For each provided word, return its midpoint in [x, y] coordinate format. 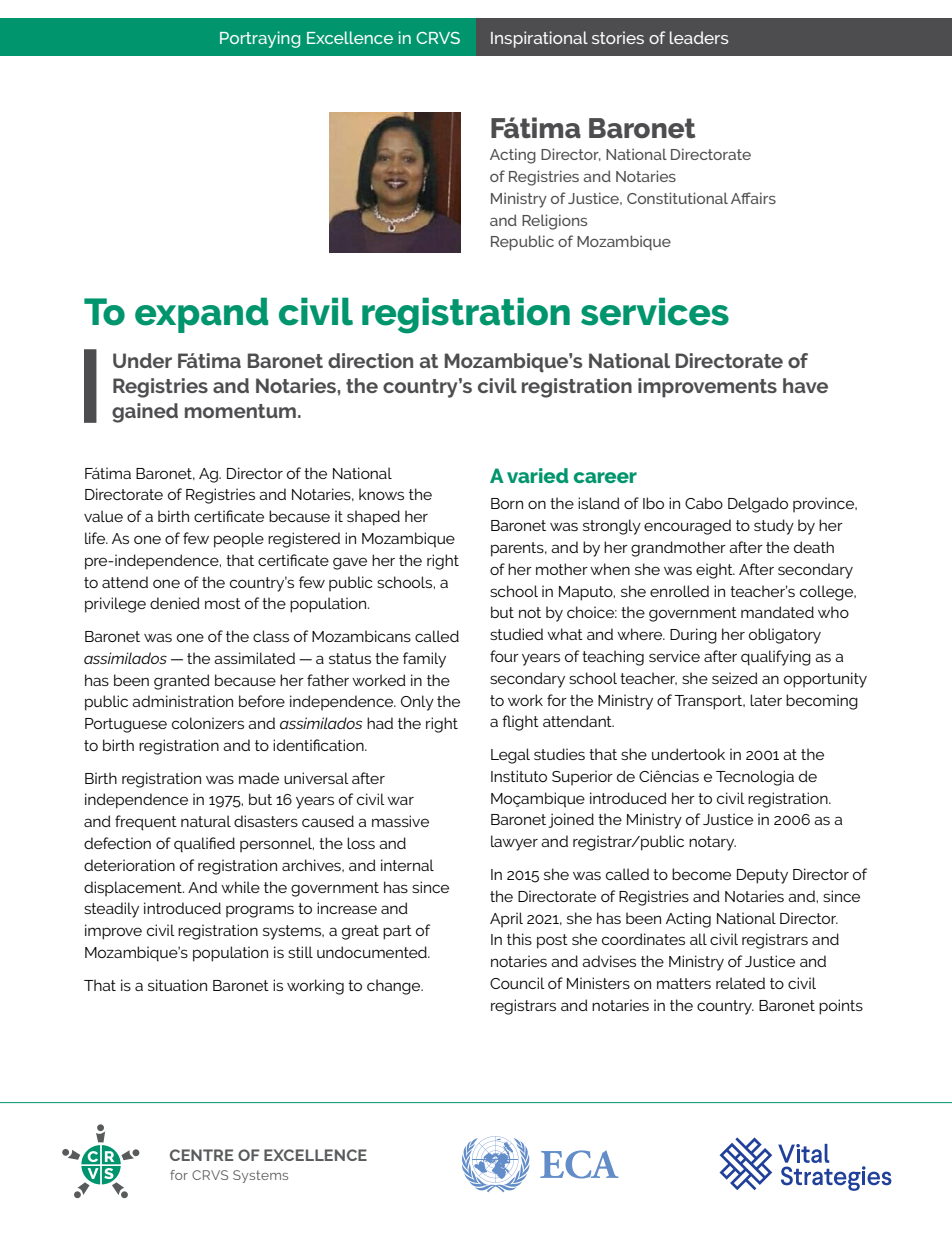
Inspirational [539, 39]
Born [507, 503]
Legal [510, 756]
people [239, 540]
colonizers [208, 723]
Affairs [753, 198]
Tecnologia [755, 778]
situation [177, 985]
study [774, 527]
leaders [699, 37]
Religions [554, 222]
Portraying [260, 39]
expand [201, 315]
